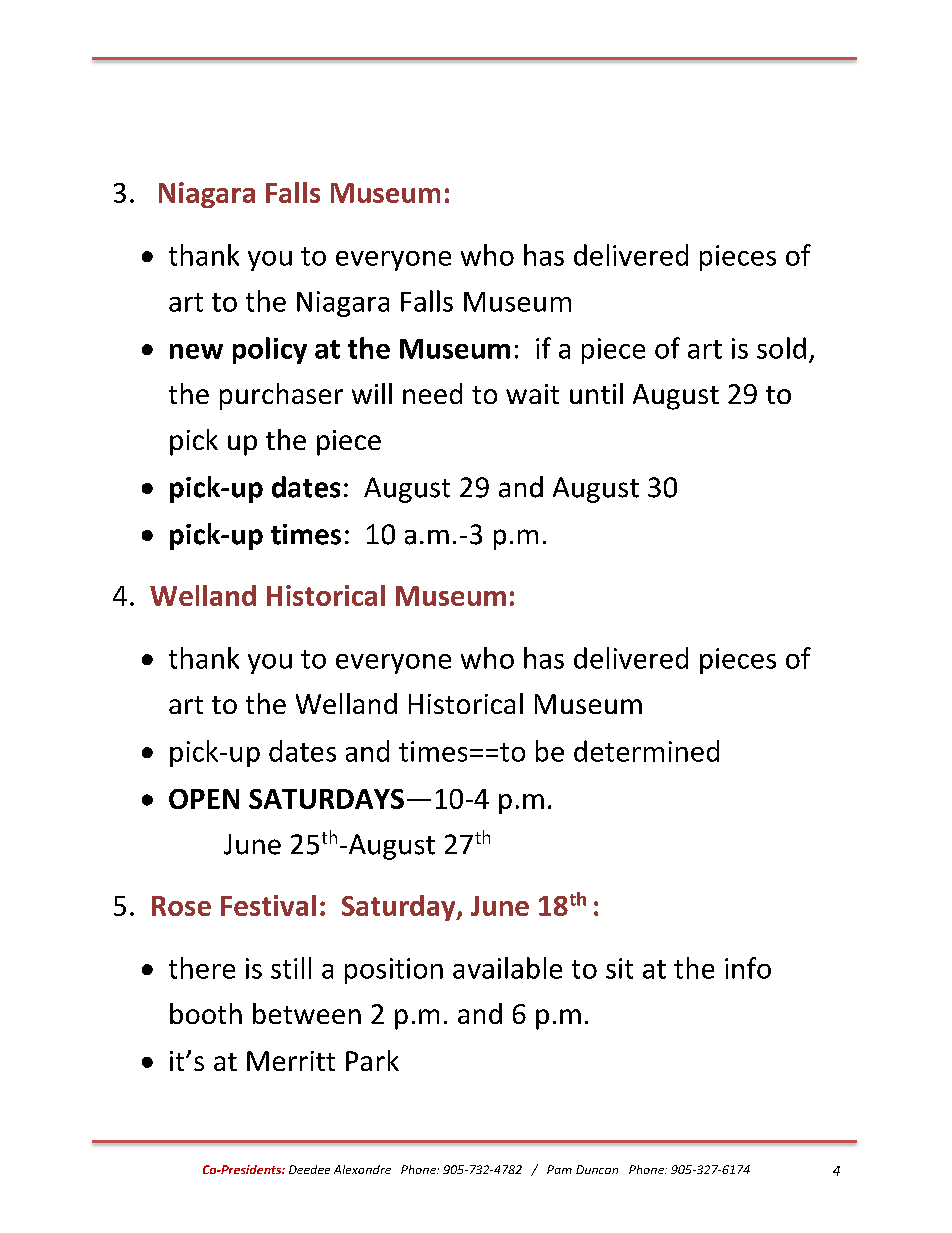 Image resolution: width=952 pixels, height=1233 pixels. I want to click on Duncan, so click(597, 1169).
